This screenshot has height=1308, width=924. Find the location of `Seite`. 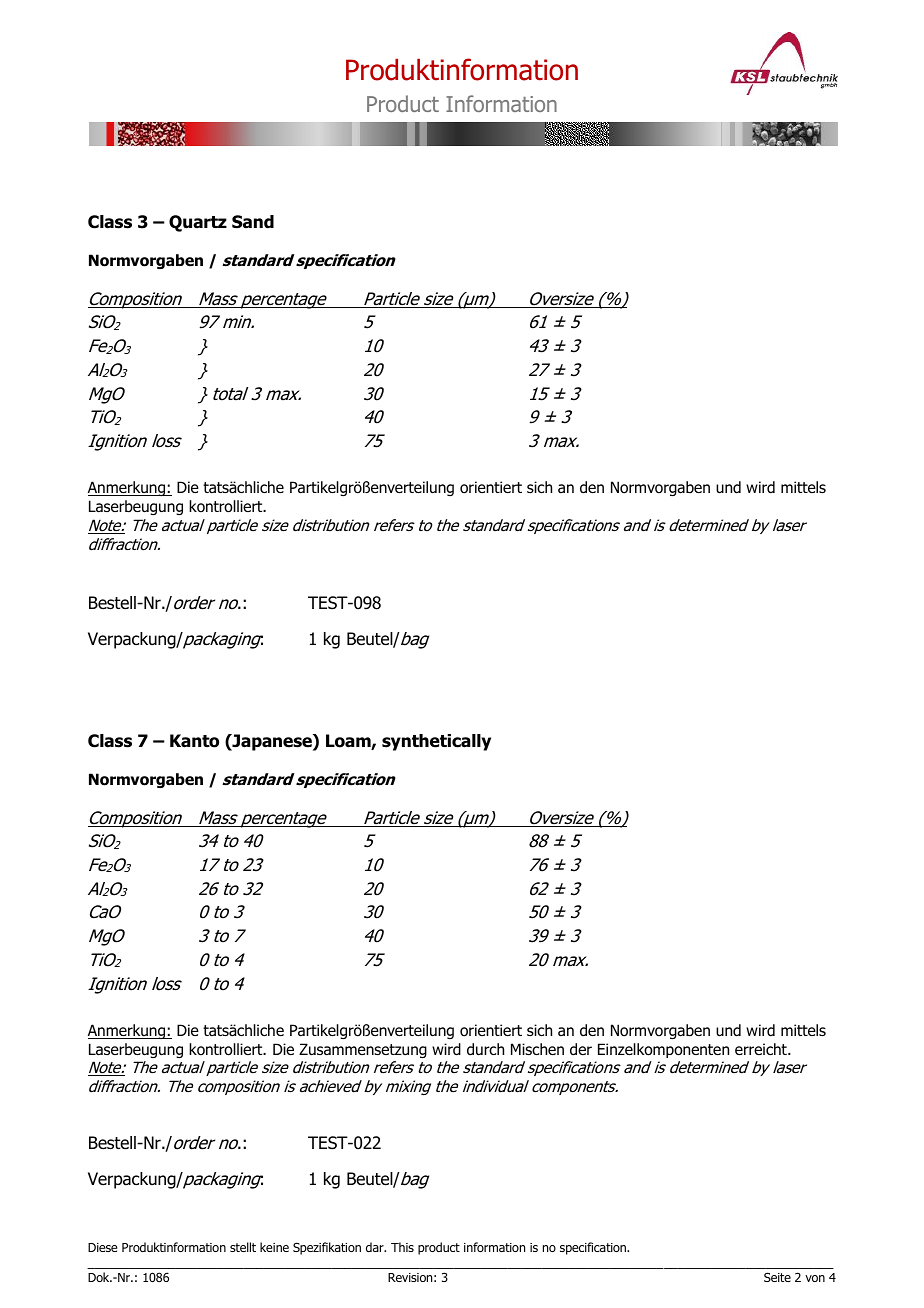

Seite is located at coordinates (777, 1277).
